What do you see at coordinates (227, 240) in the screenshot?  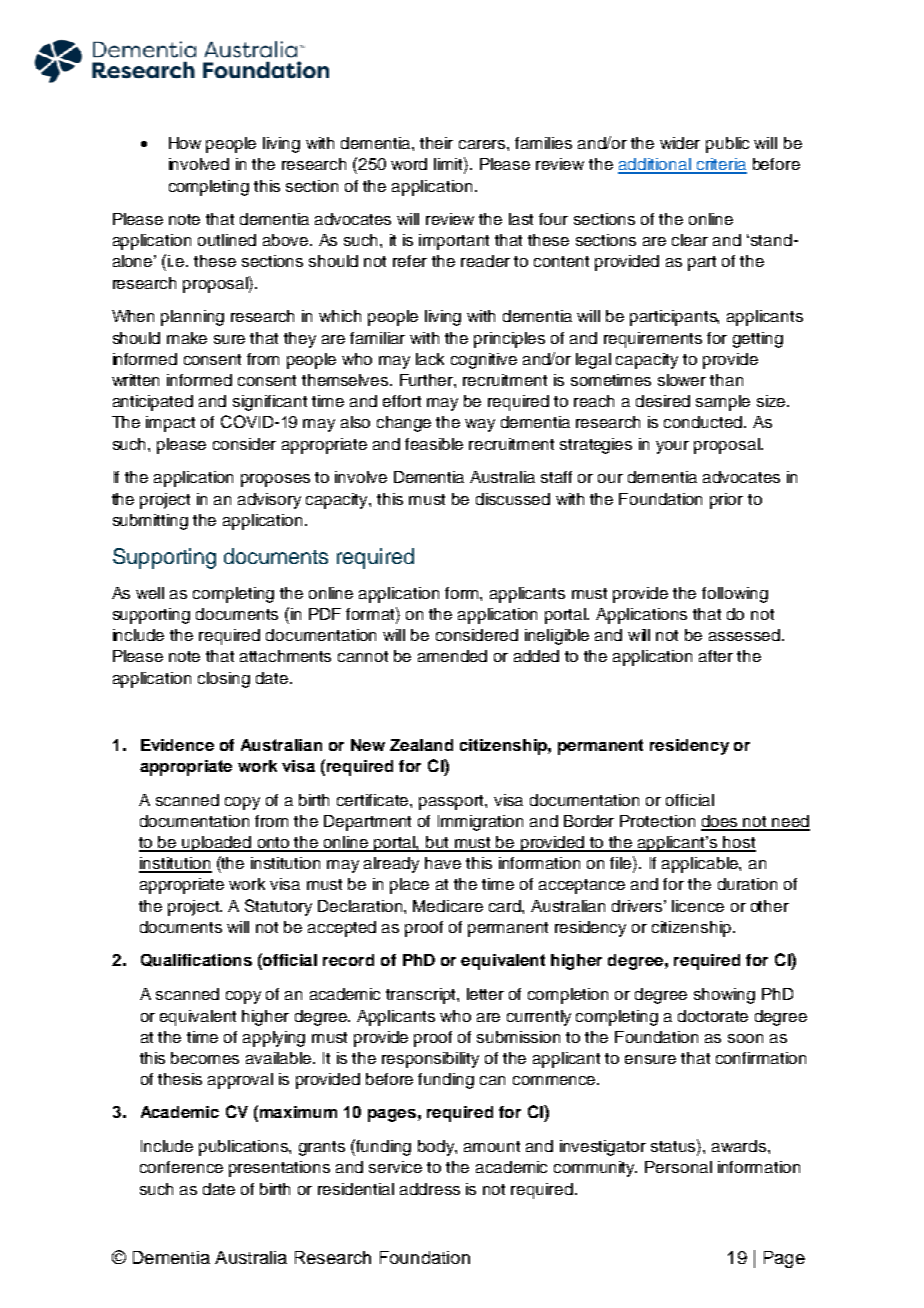 I see `outlined` at bounding box center [227, 240].
